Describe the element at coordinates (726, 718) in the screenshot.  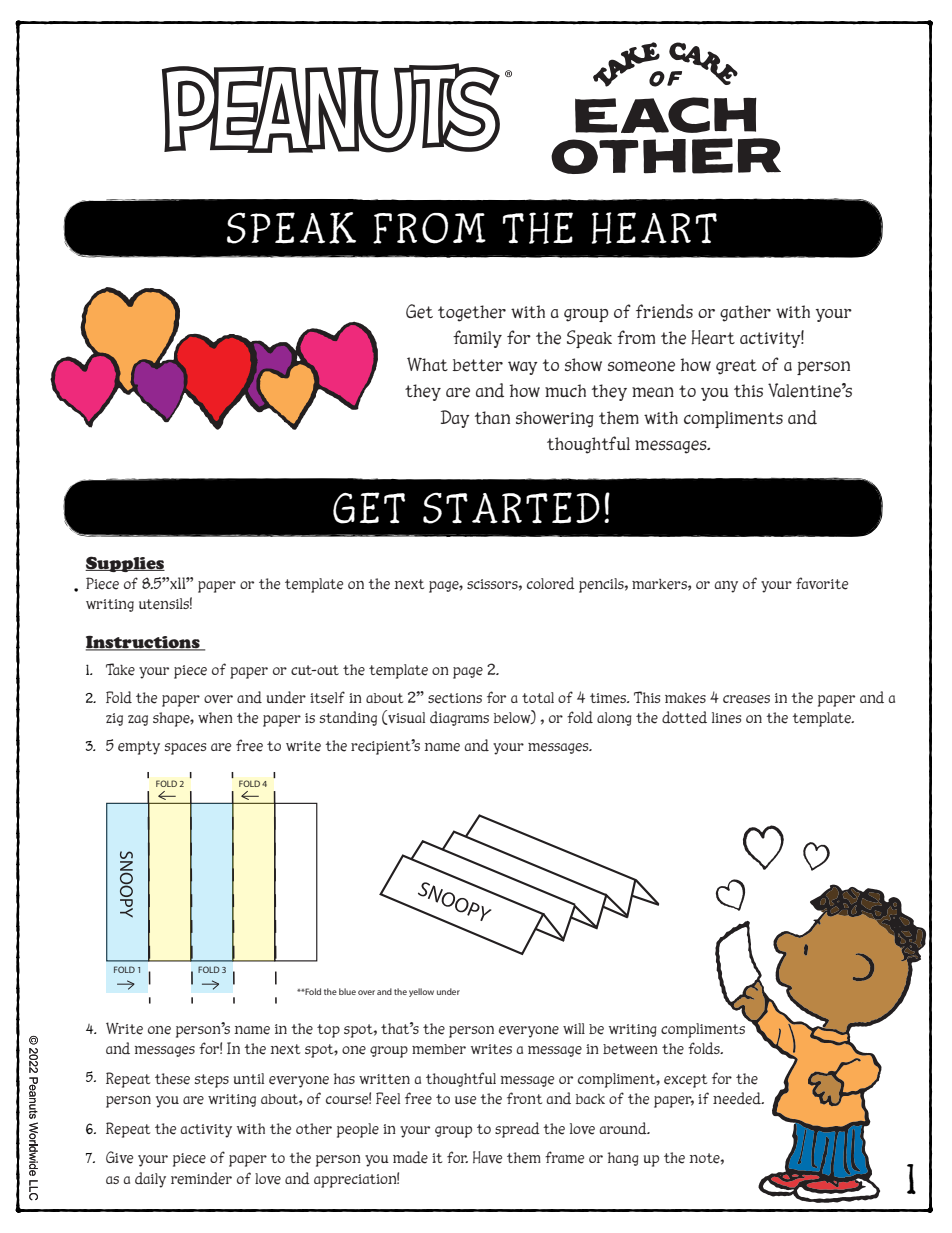
I see `lines` at that location.
